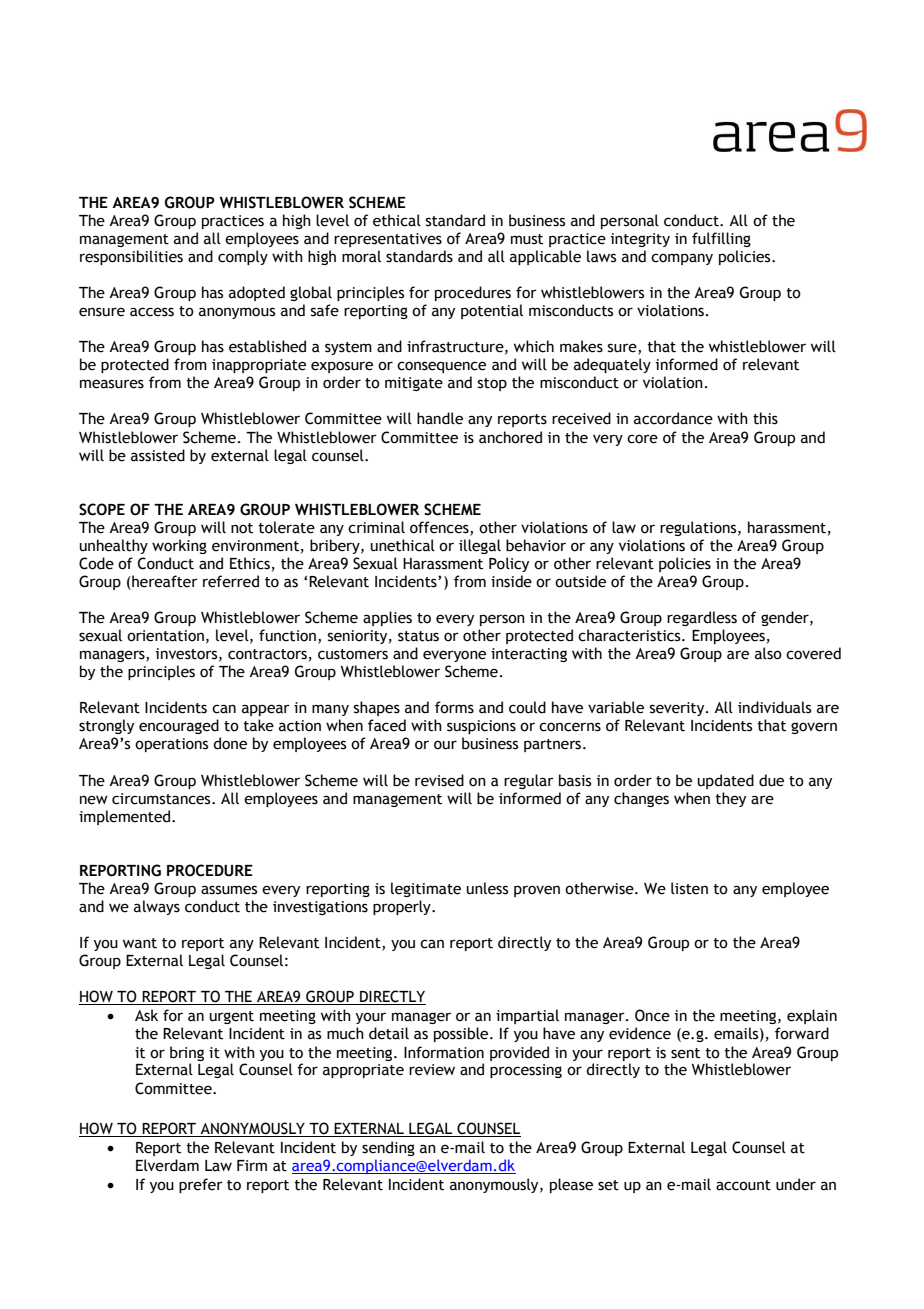 The height and width of the screenshot is (1309, 924). Describe the element at coordinates (492, 311) in the screenshot. I see `potential` at that location.
